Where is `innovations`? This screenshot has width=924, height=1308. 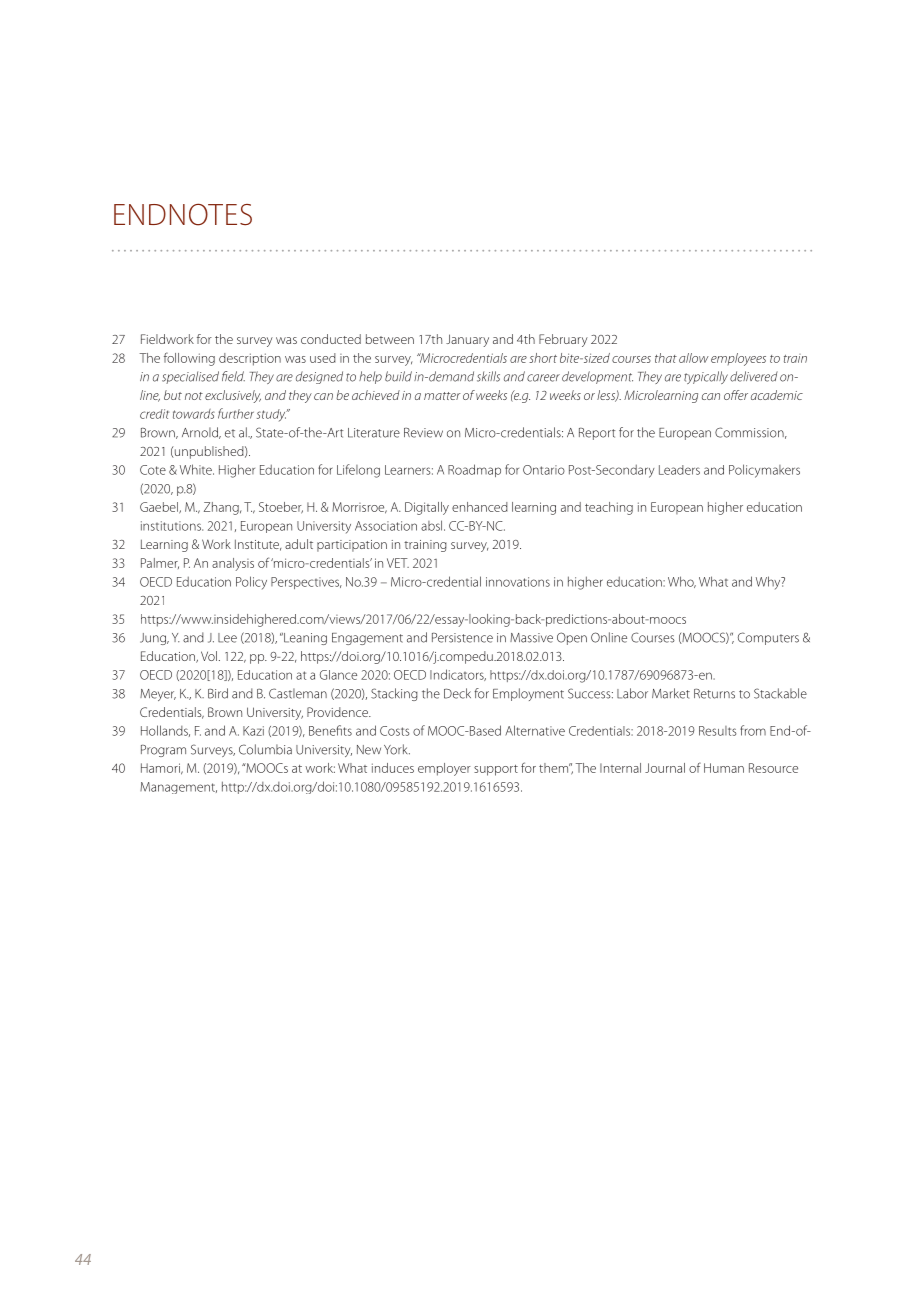
innovations is located at coordinates (518, 582).
